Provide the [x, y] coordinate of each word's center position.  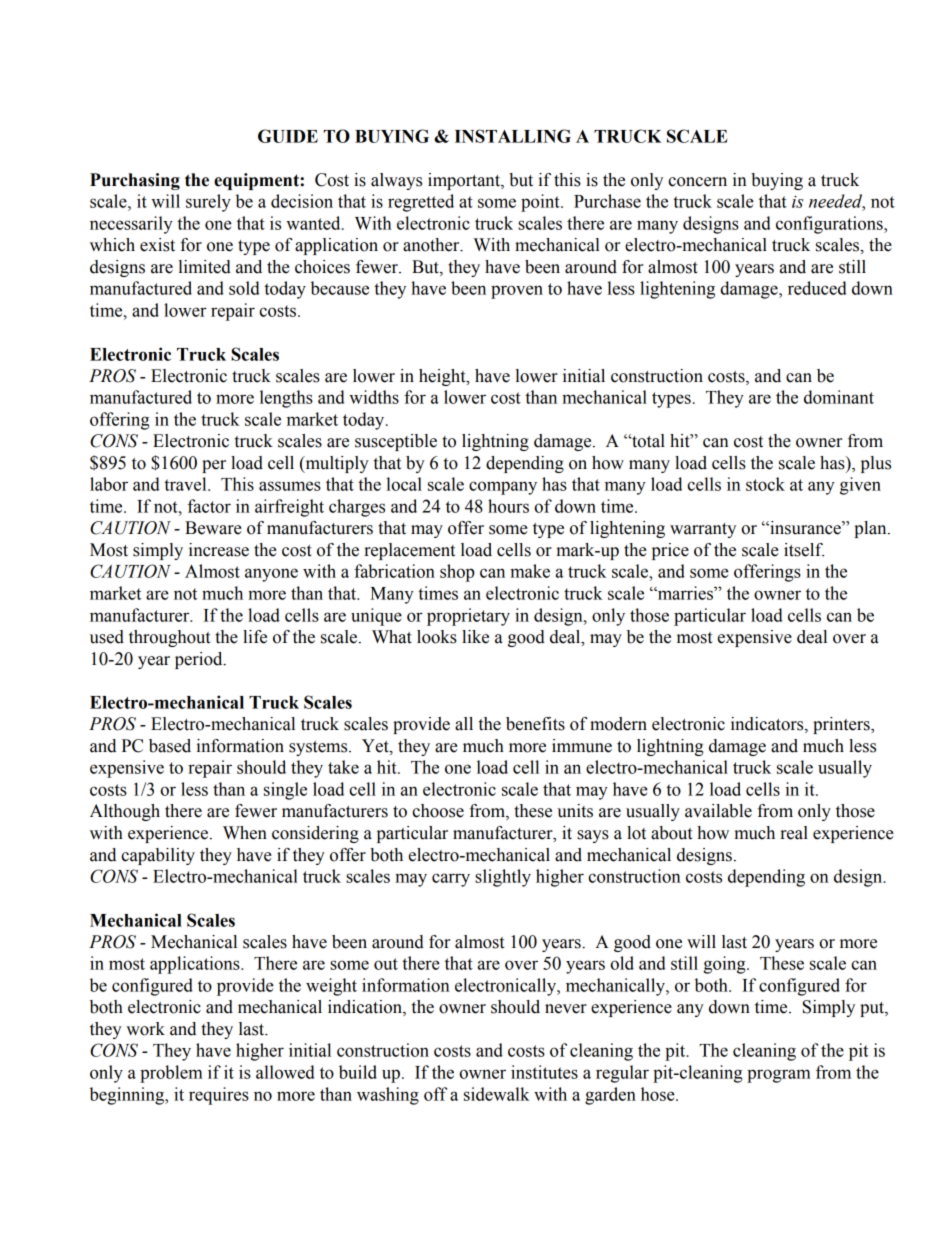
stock [765, 484]
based [170, 746]
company [503, 488]
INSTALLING [513, 136]
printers [842, 725]
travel [186, 484]
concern [697, 182]
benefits [535, 724]
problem [171, 1074]
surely [208, 203]
